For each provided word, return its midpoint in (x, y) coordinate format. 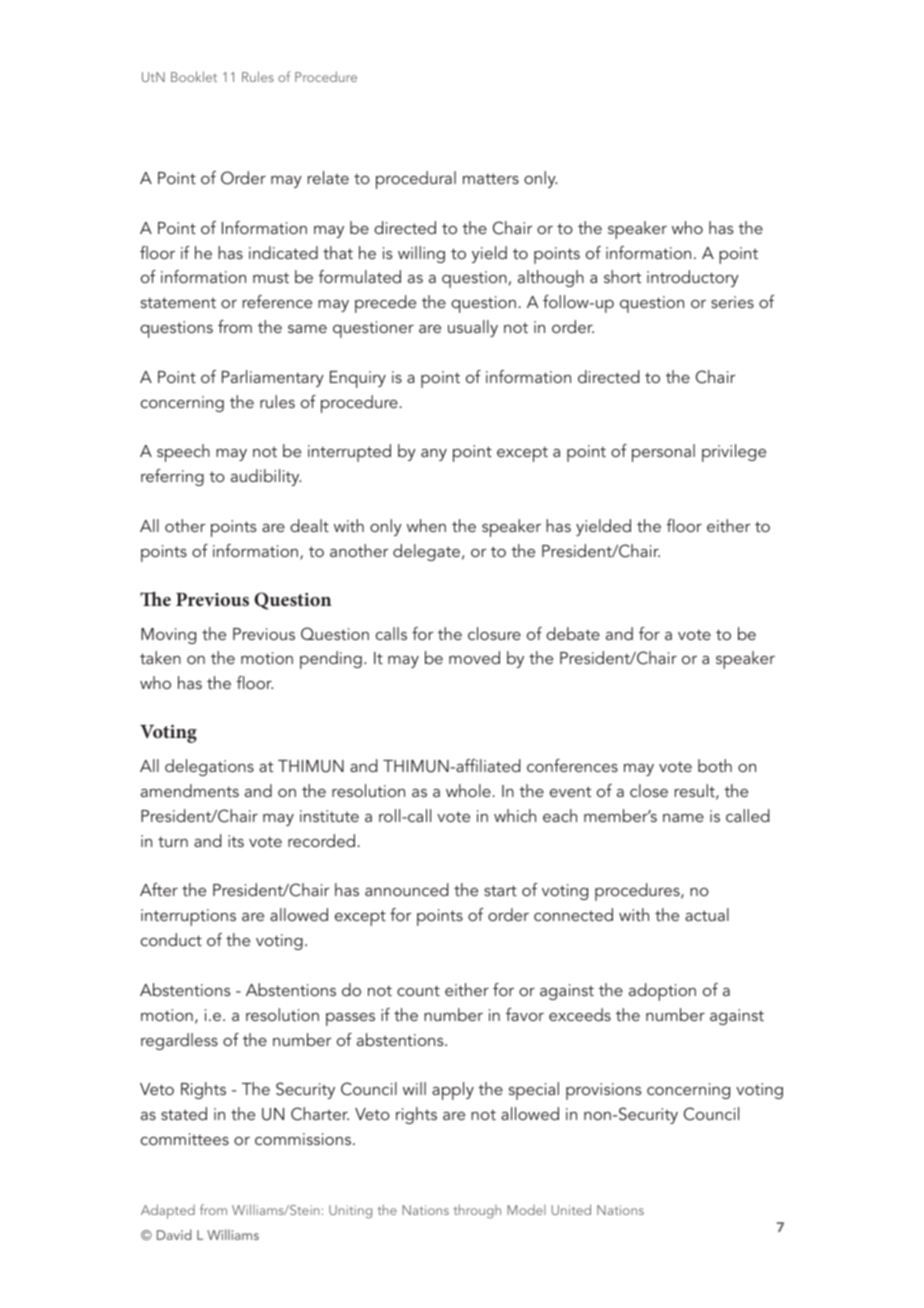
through (477, 1211)
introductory (693, 278)
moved (474, 657)
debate (573, 633)
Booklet (194, 76)
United (571, 1209)
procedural (416, 180)
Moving (168, 636)
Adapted (168, 1211)
